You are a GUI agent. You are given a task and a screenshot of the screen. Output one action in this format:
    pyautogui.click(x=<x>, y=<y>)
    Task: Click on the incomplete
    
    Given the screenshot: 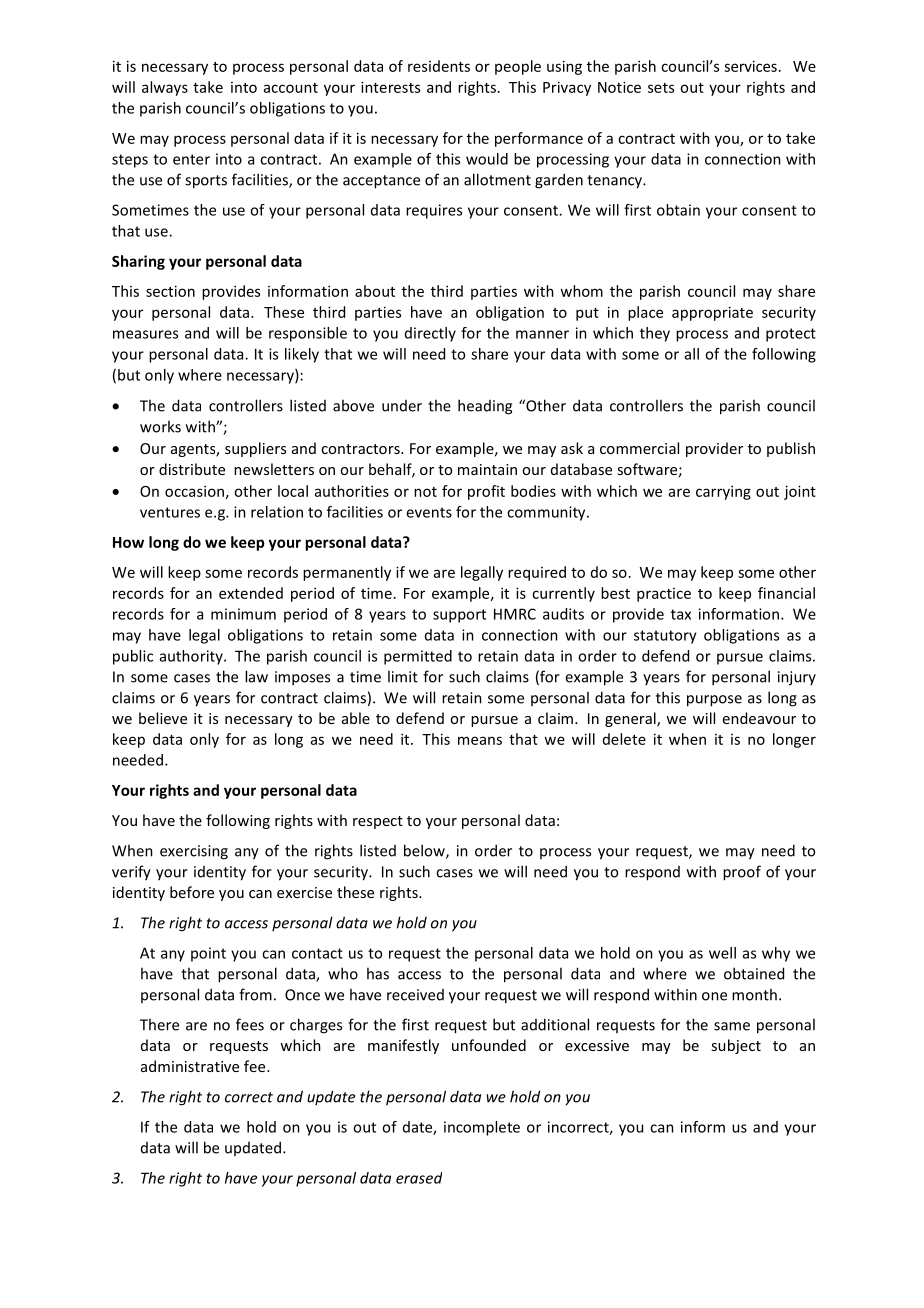 What is the action you would take?
    pyautogui.click(x=482, y=1128)
